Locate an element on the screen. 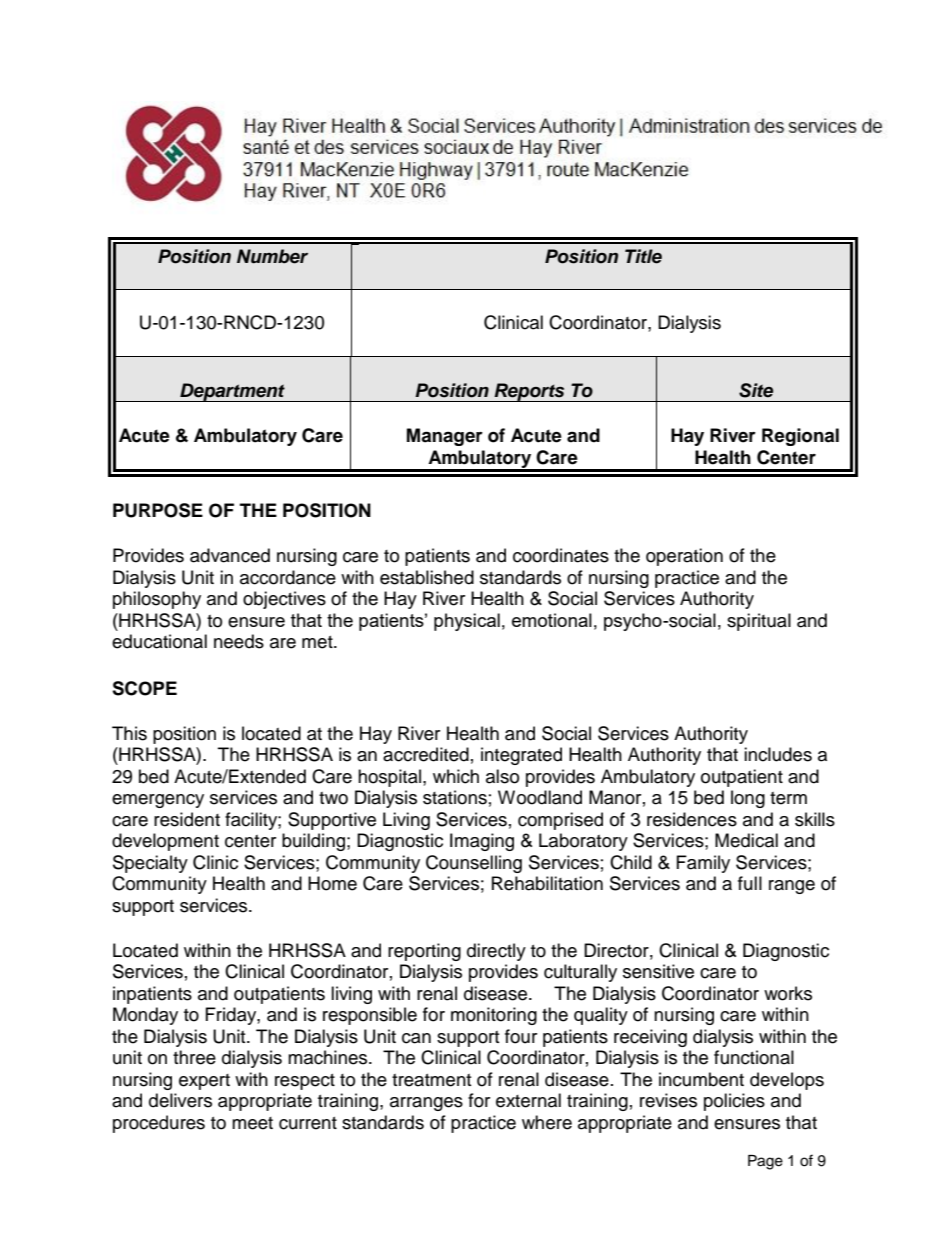 The image size is (952, 1233). SCOPE is located at coordinates (144, 688).
